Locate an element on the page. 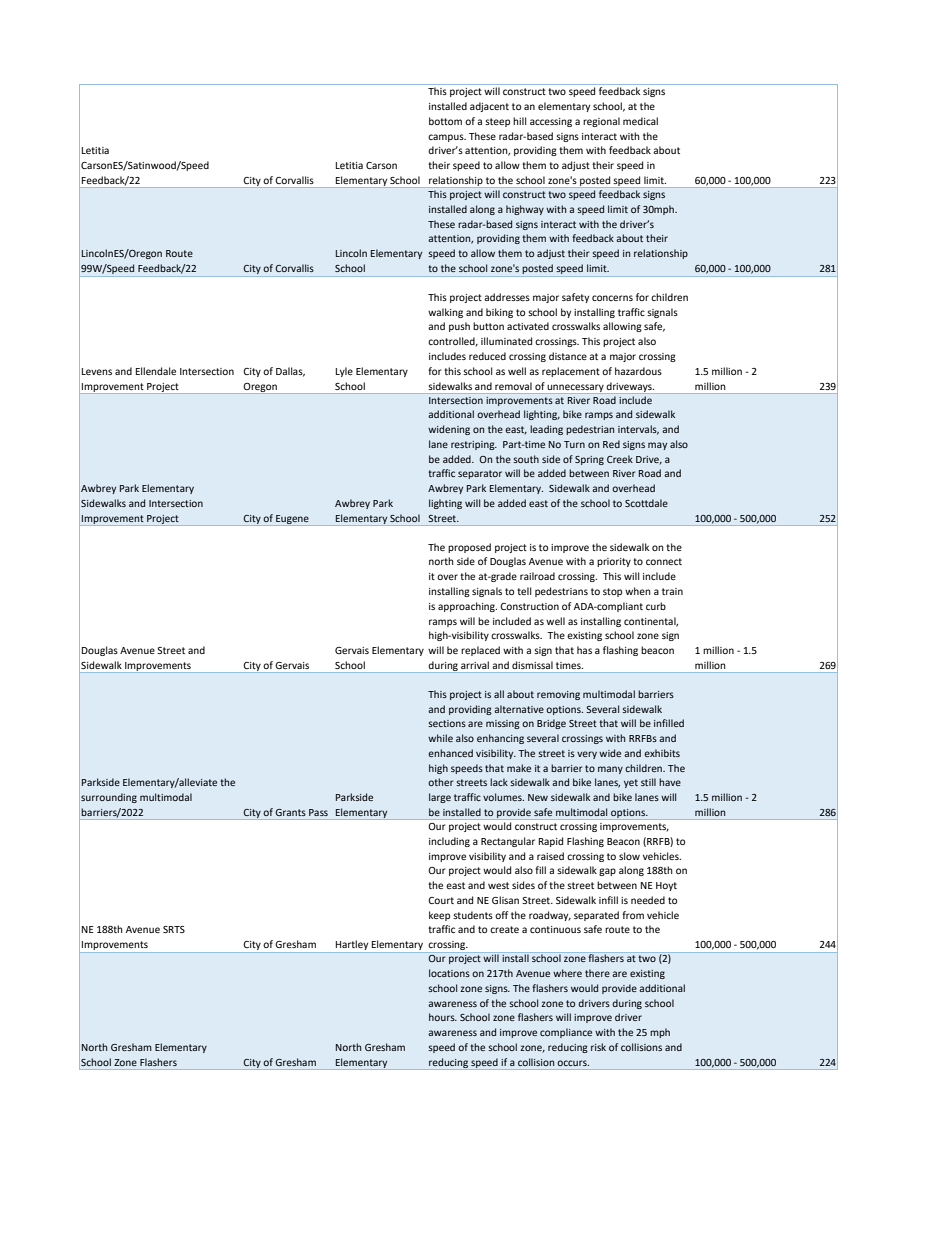 Image resolution: width=952 pixels, height=1233 pixels. Lyle is located at coordinates (344, 372).
